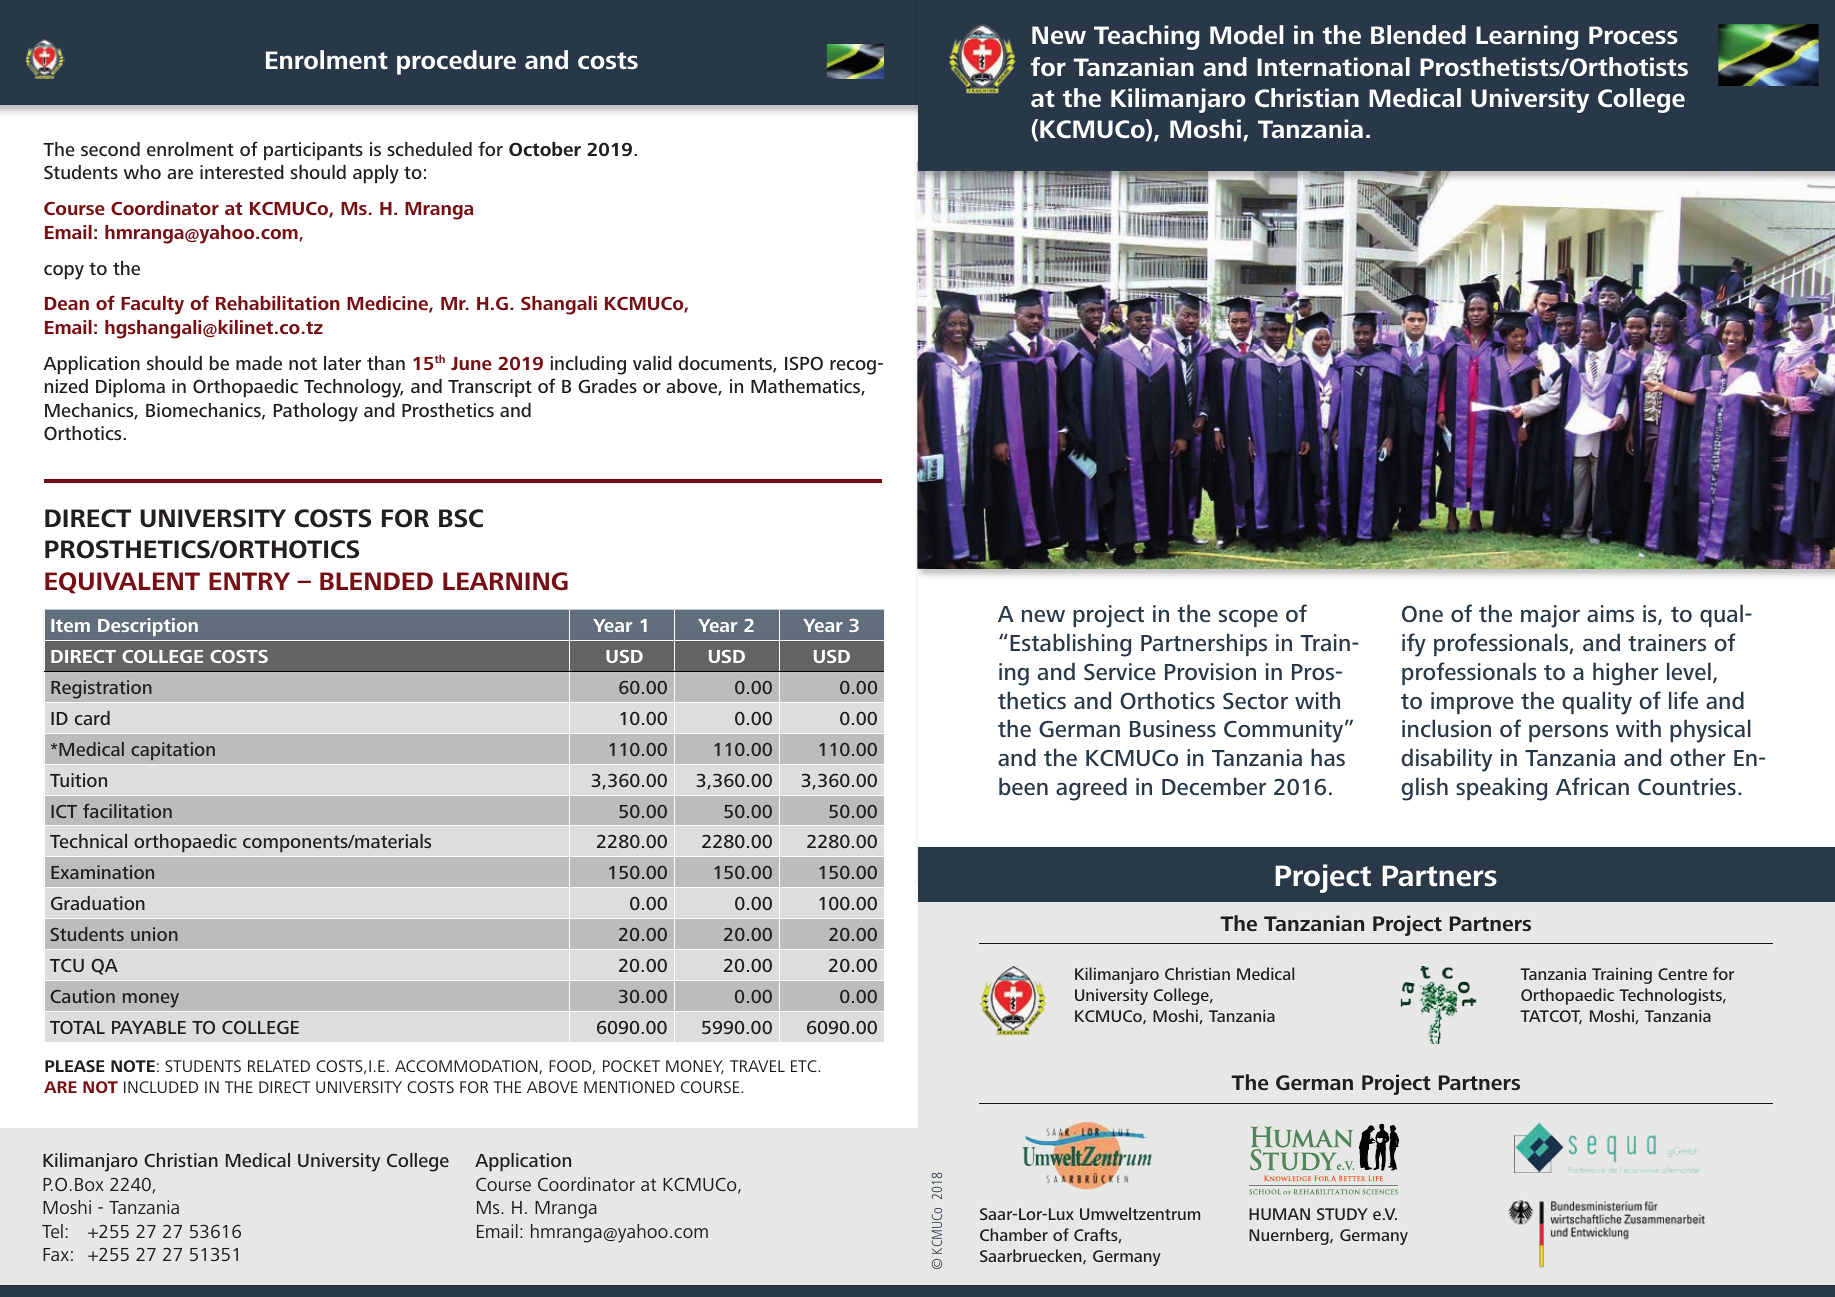  What do you see at coordinates (1023, 786) in the page?
I see `been` at bounding box center [1023, 786].
